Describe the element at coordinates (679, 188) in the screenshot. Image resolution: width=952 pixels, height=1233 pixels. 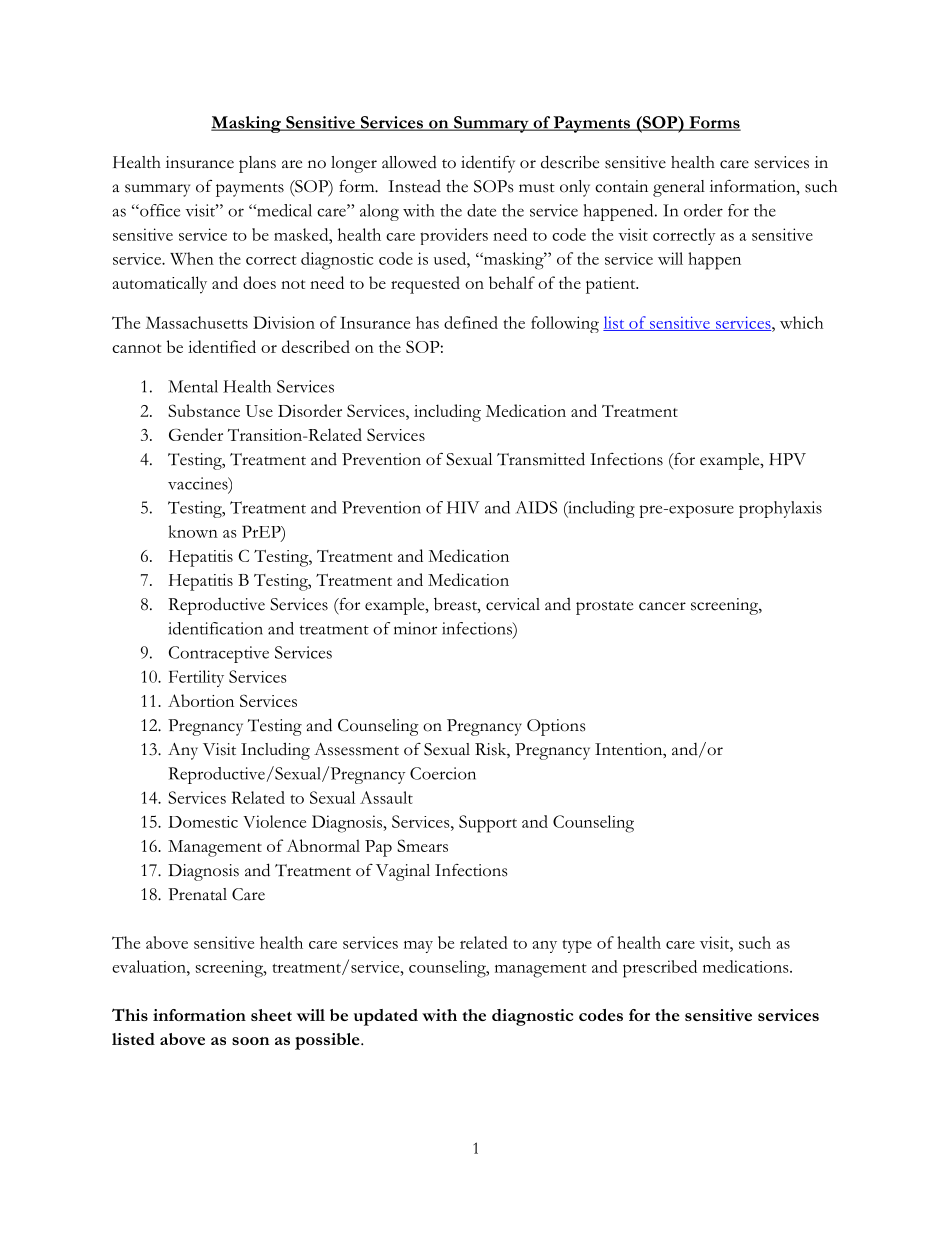
I see `general` at that location.
